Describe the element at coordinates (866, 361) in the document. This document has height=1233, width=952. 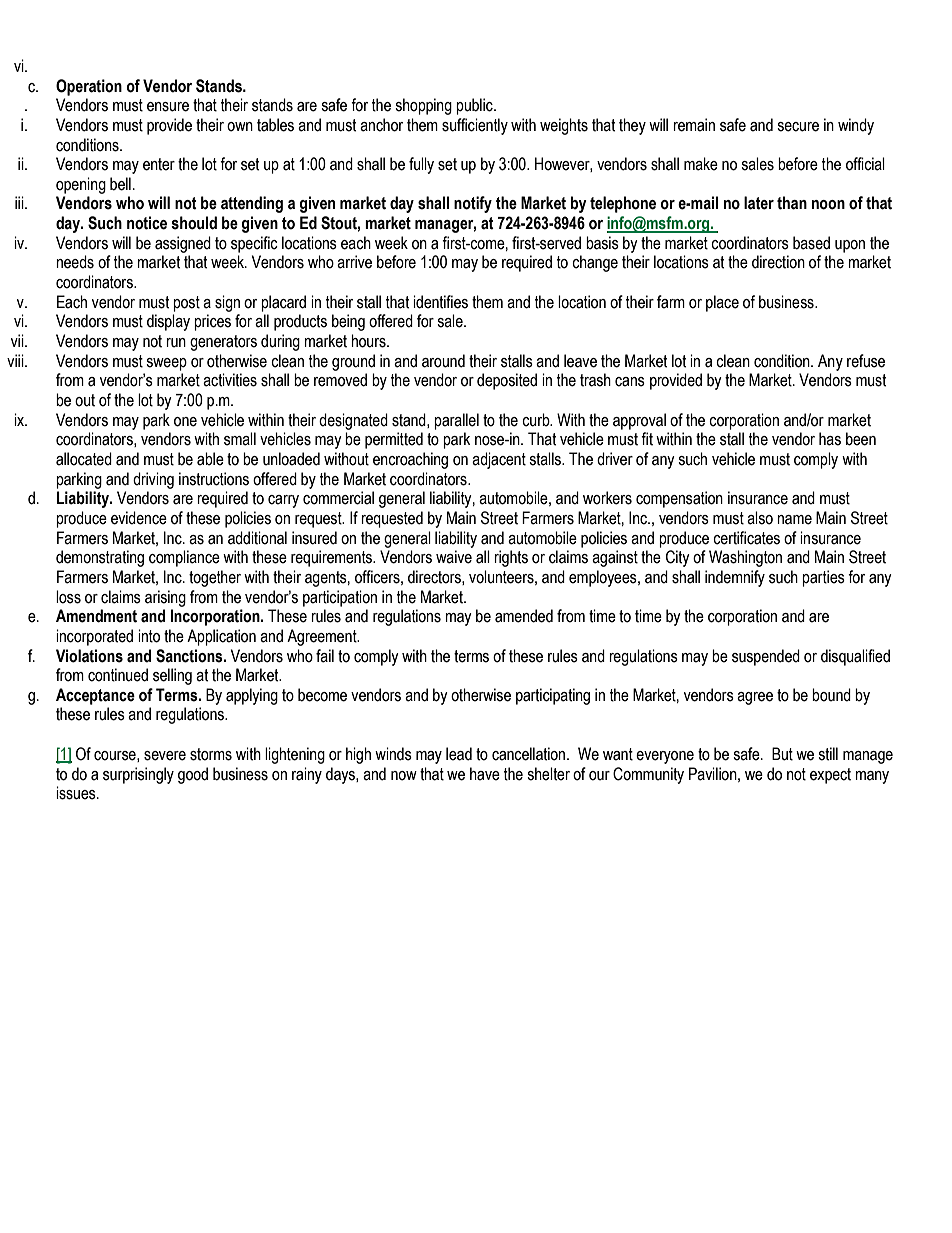
I see `refuse` at that location.
